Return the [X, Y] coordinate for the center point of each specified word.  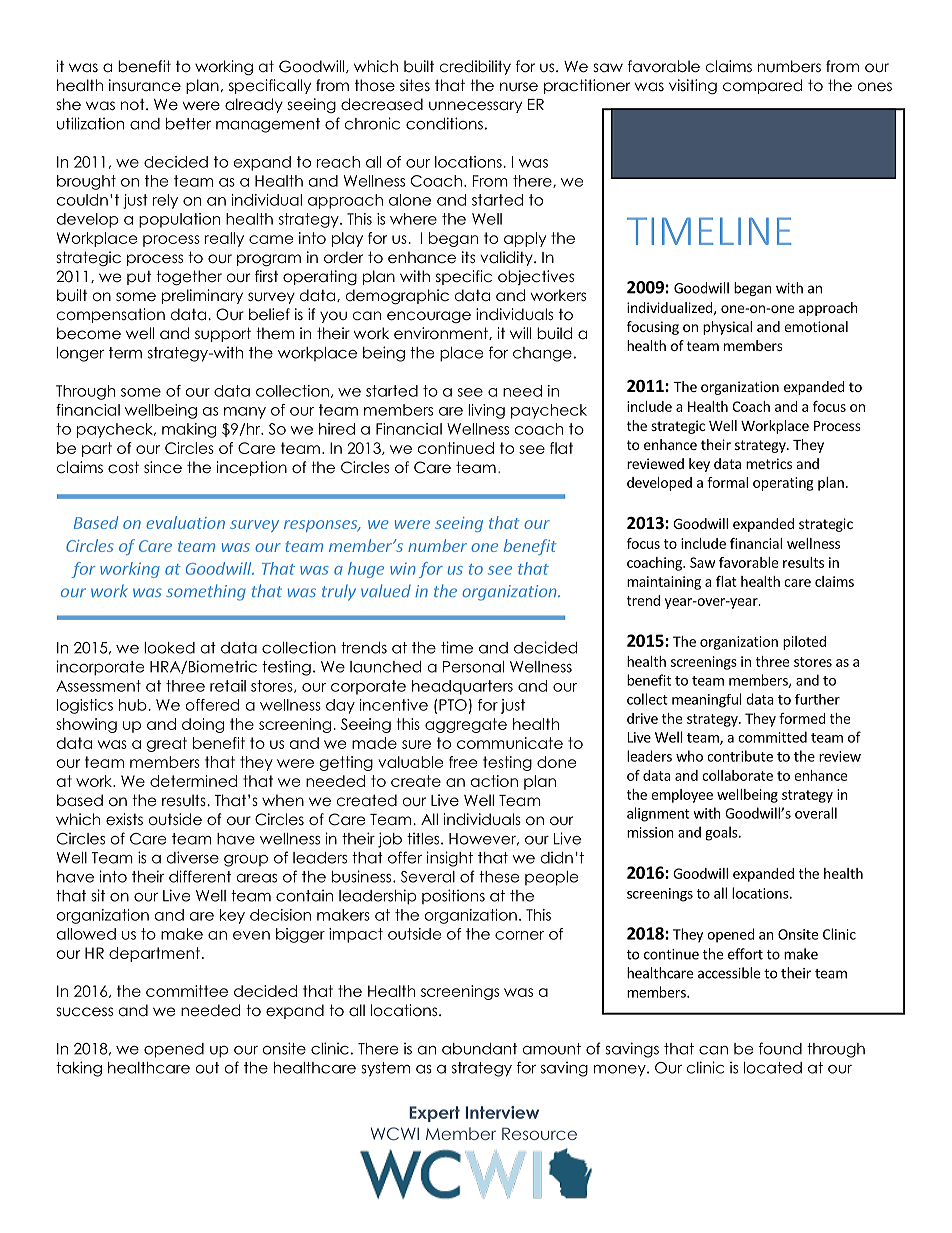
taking [79, 1069]
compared [762, 86]
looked [169, 648]
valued [386, 590]
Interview [502, 1112]
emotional [816, 326]
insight [449, 859]
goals [722, 833]
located [773, 1068]
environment [442, 333]
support [223, 334]
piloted [804, 643]
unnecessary [475, 107]
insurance [145, 85]
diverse [193, 857]
